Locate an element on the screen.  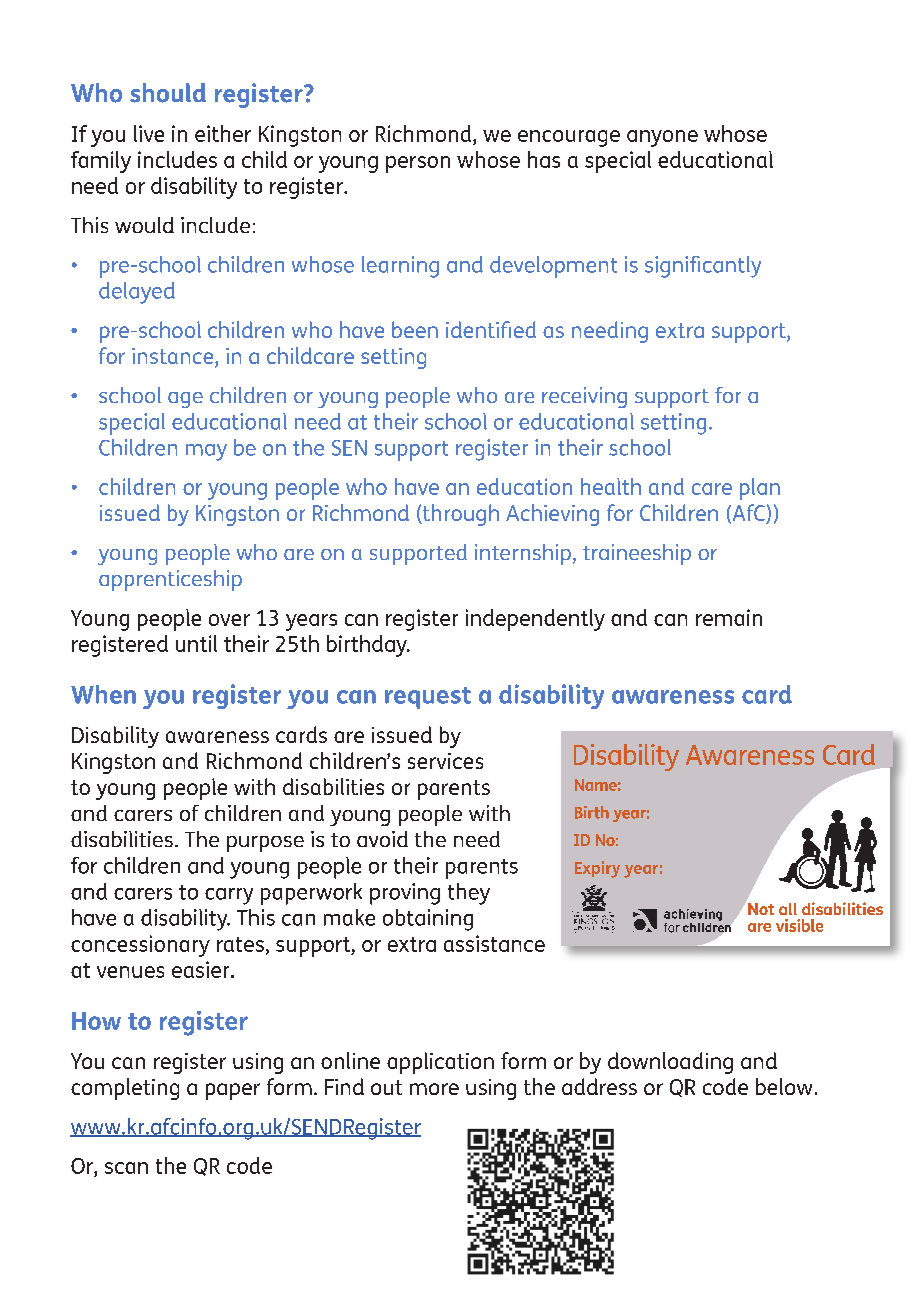
scan is located at coordinates (126, 1168).
